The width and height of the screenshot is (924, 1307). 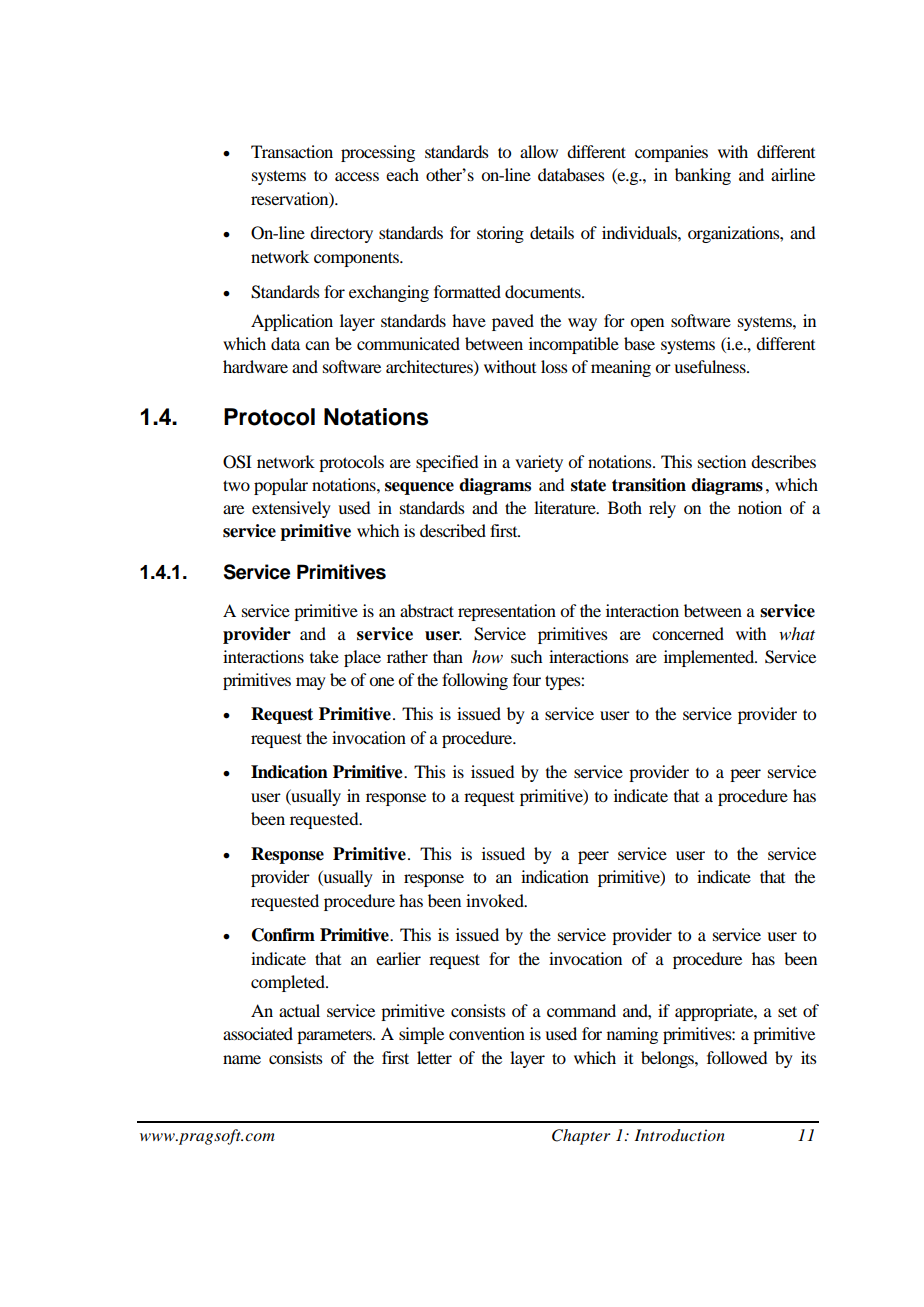 I want to click on allow, so click(x=539, y=151).
